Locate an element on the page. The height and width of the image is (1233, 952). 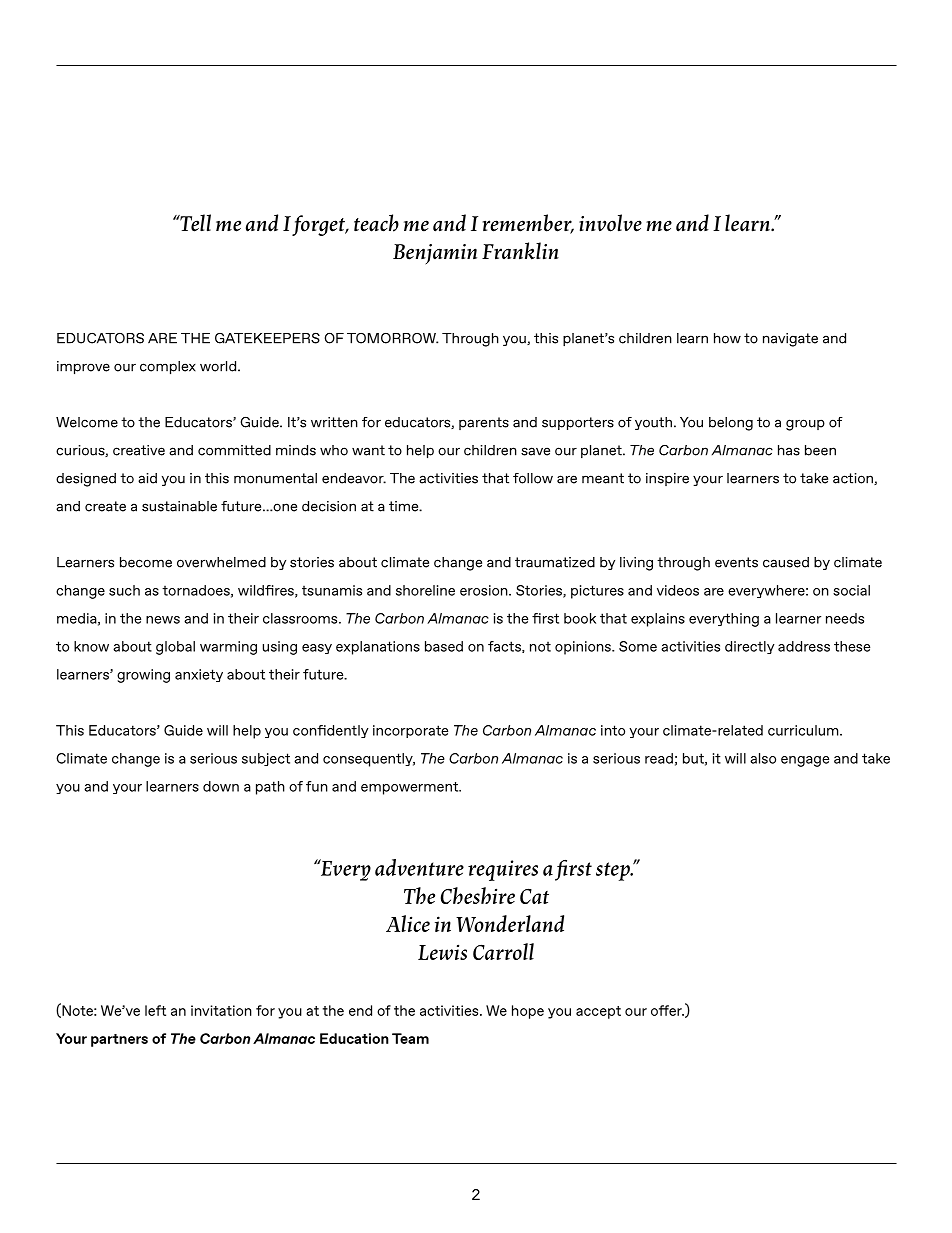
based is located at coordinates (444, 646).
